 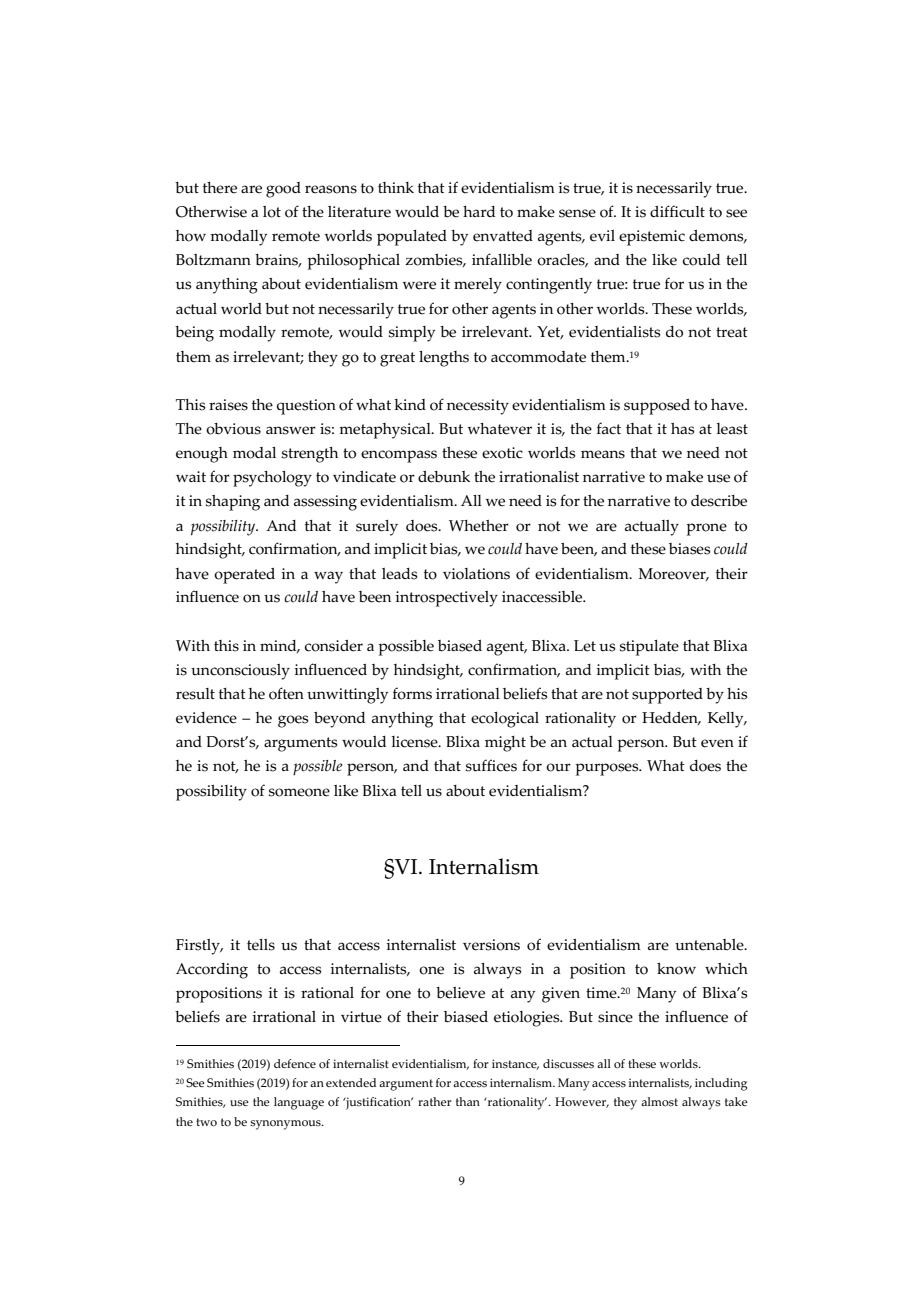 I want to click on unconsciously, so click(x=240, y=672).
